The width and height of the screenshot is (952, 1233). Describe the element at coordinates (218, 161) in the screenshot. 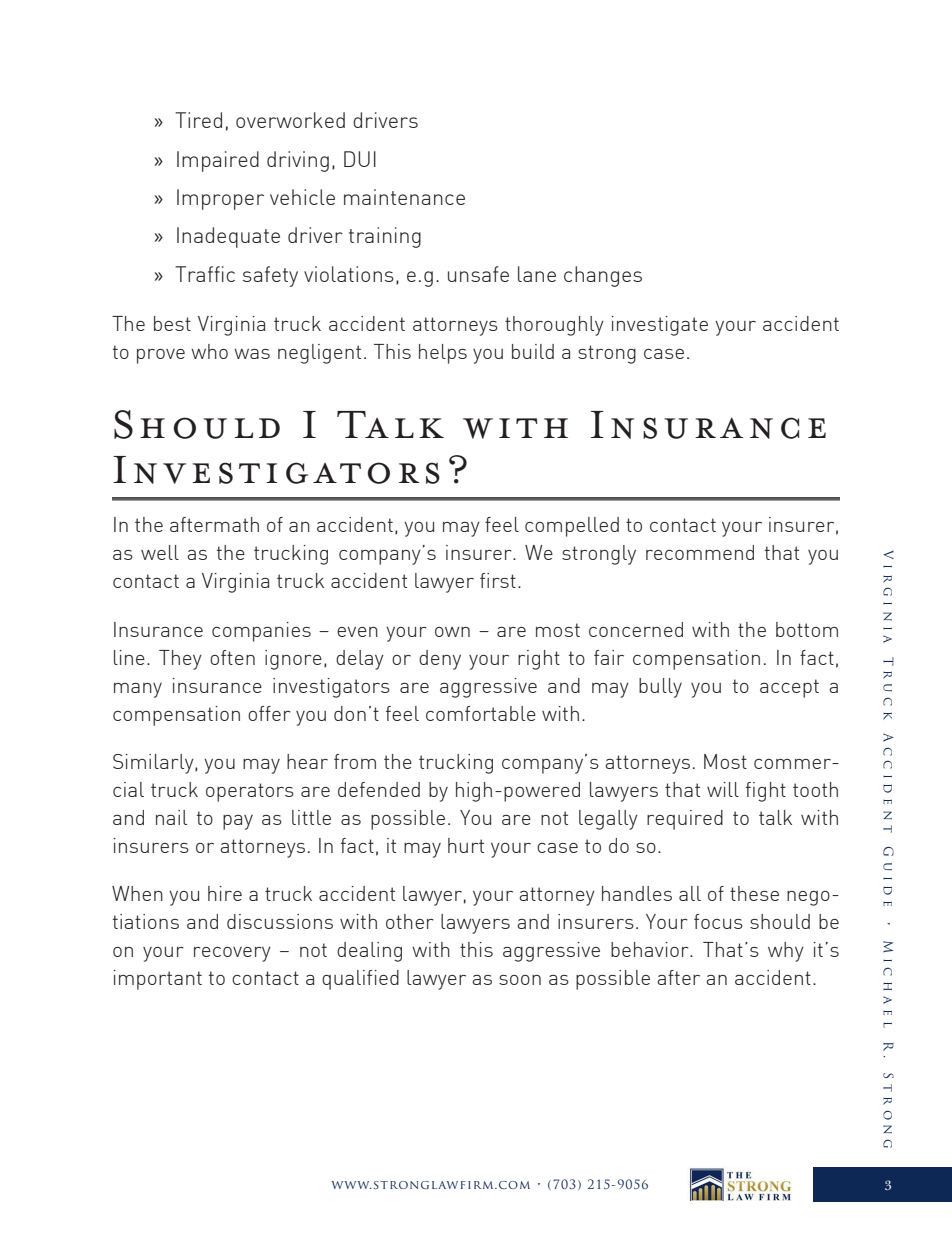

I see `Impaired` at that location.
